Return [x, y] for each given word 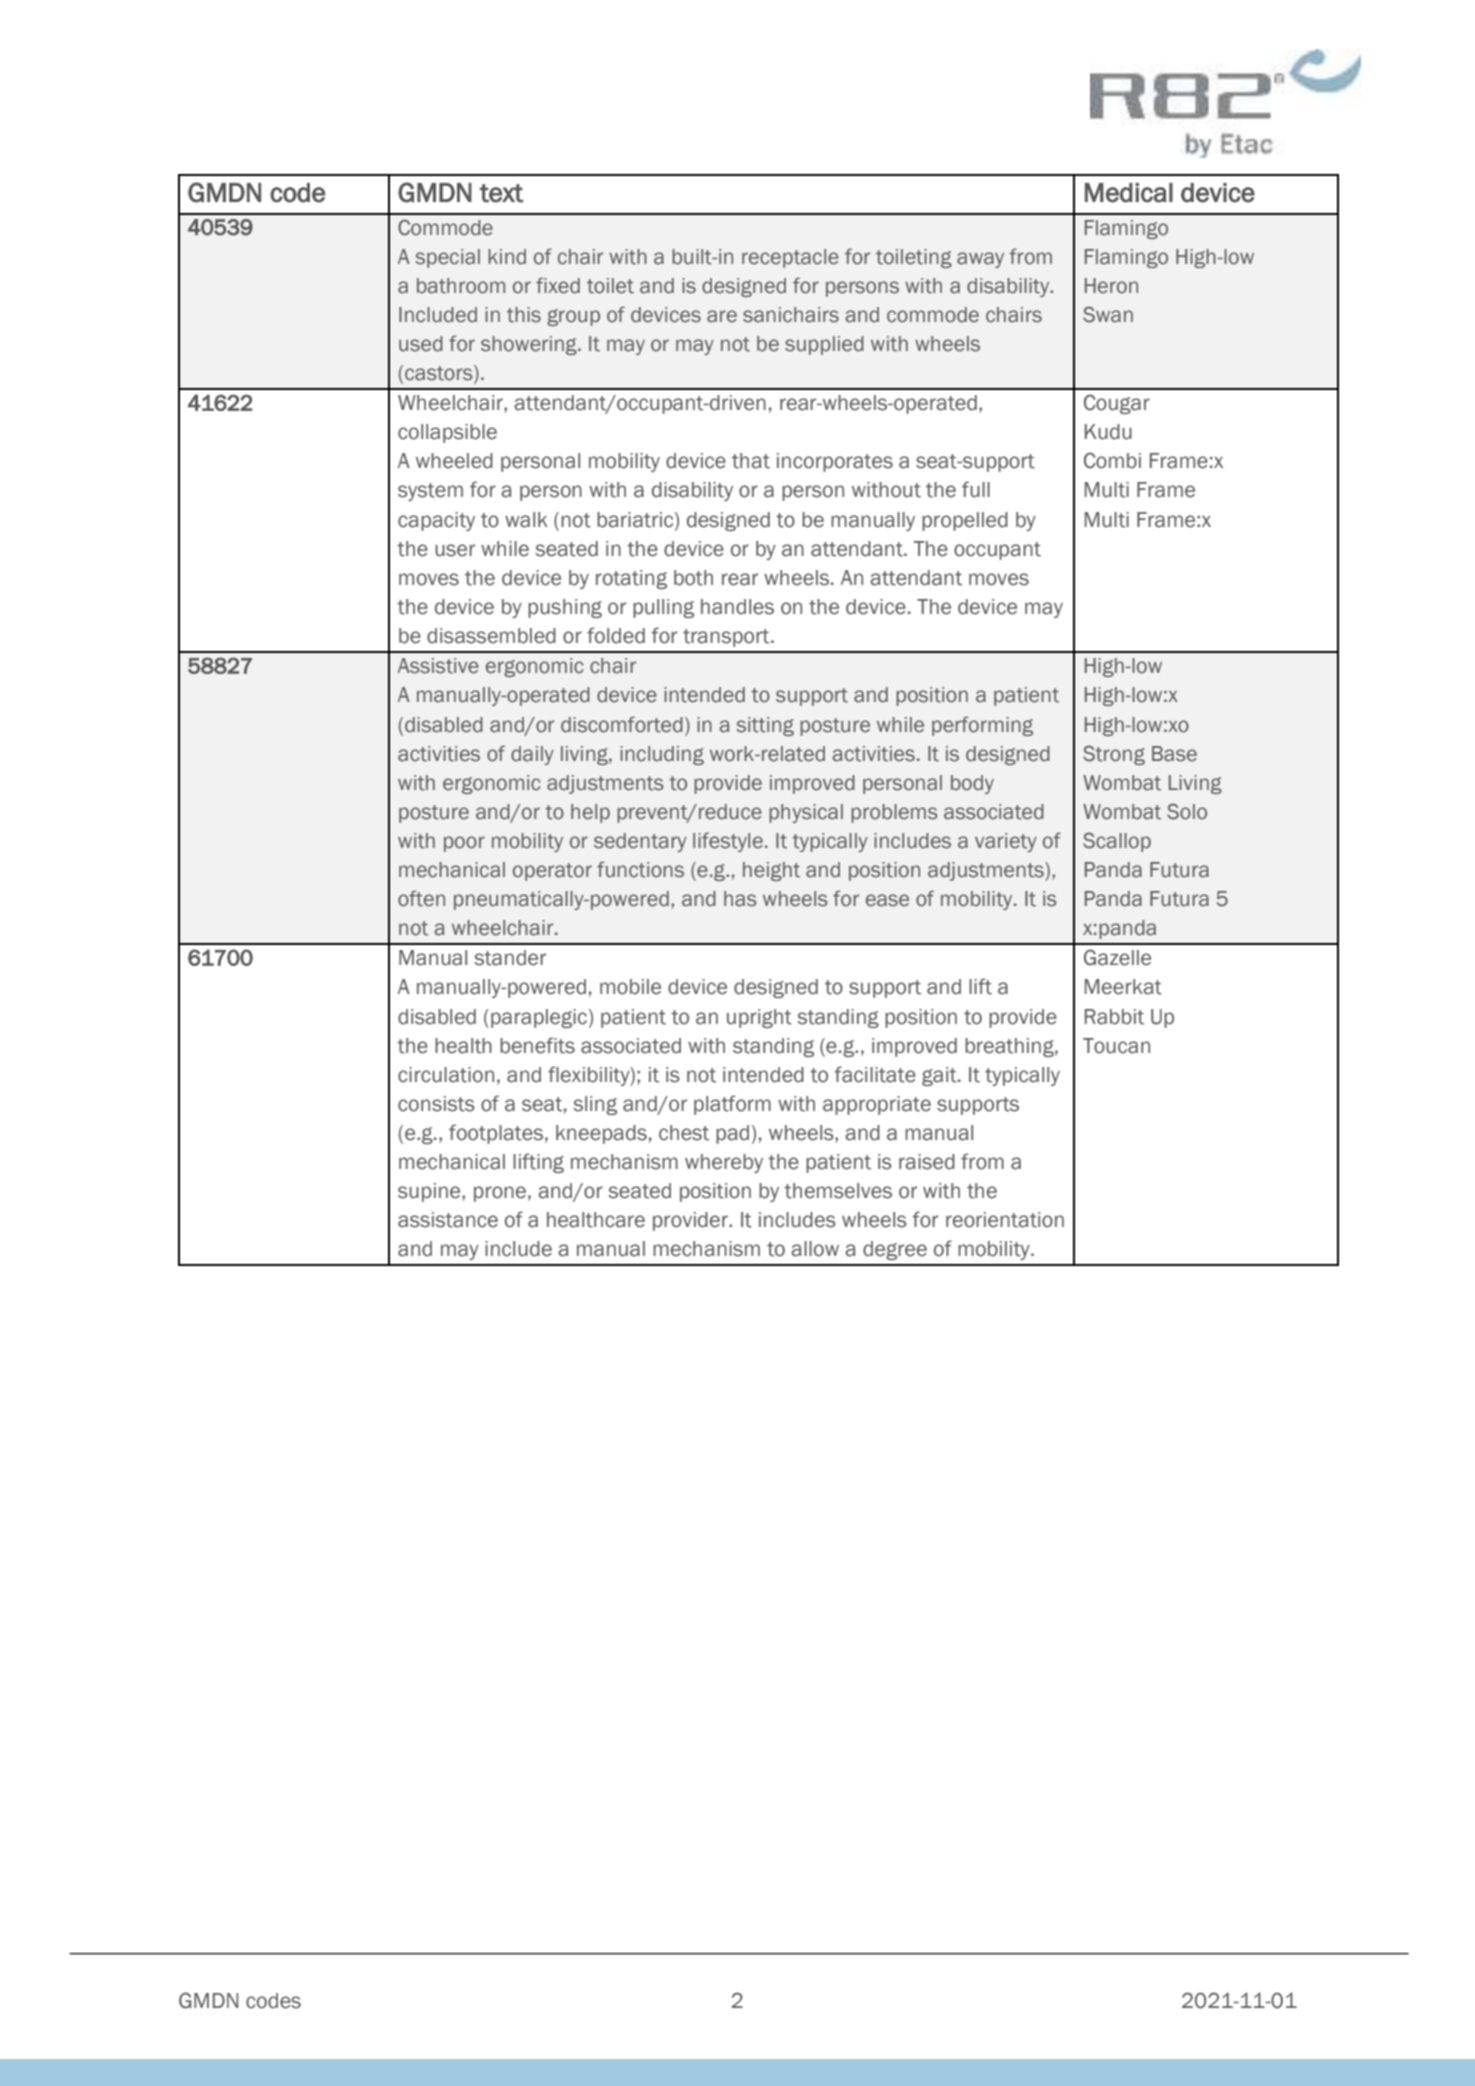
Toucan [1116, 1046]
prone [500, 1194]
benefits [537, 1045]
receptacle [790, 258]
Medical [1129, 193]
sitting [765, 726]
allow [815, 1249]
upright [759, 1018]
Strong [1114, 755]
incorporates [835, 462]
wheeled [454, 461]
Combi [1112, 460]
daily [532, 755]
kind [507, 256]
